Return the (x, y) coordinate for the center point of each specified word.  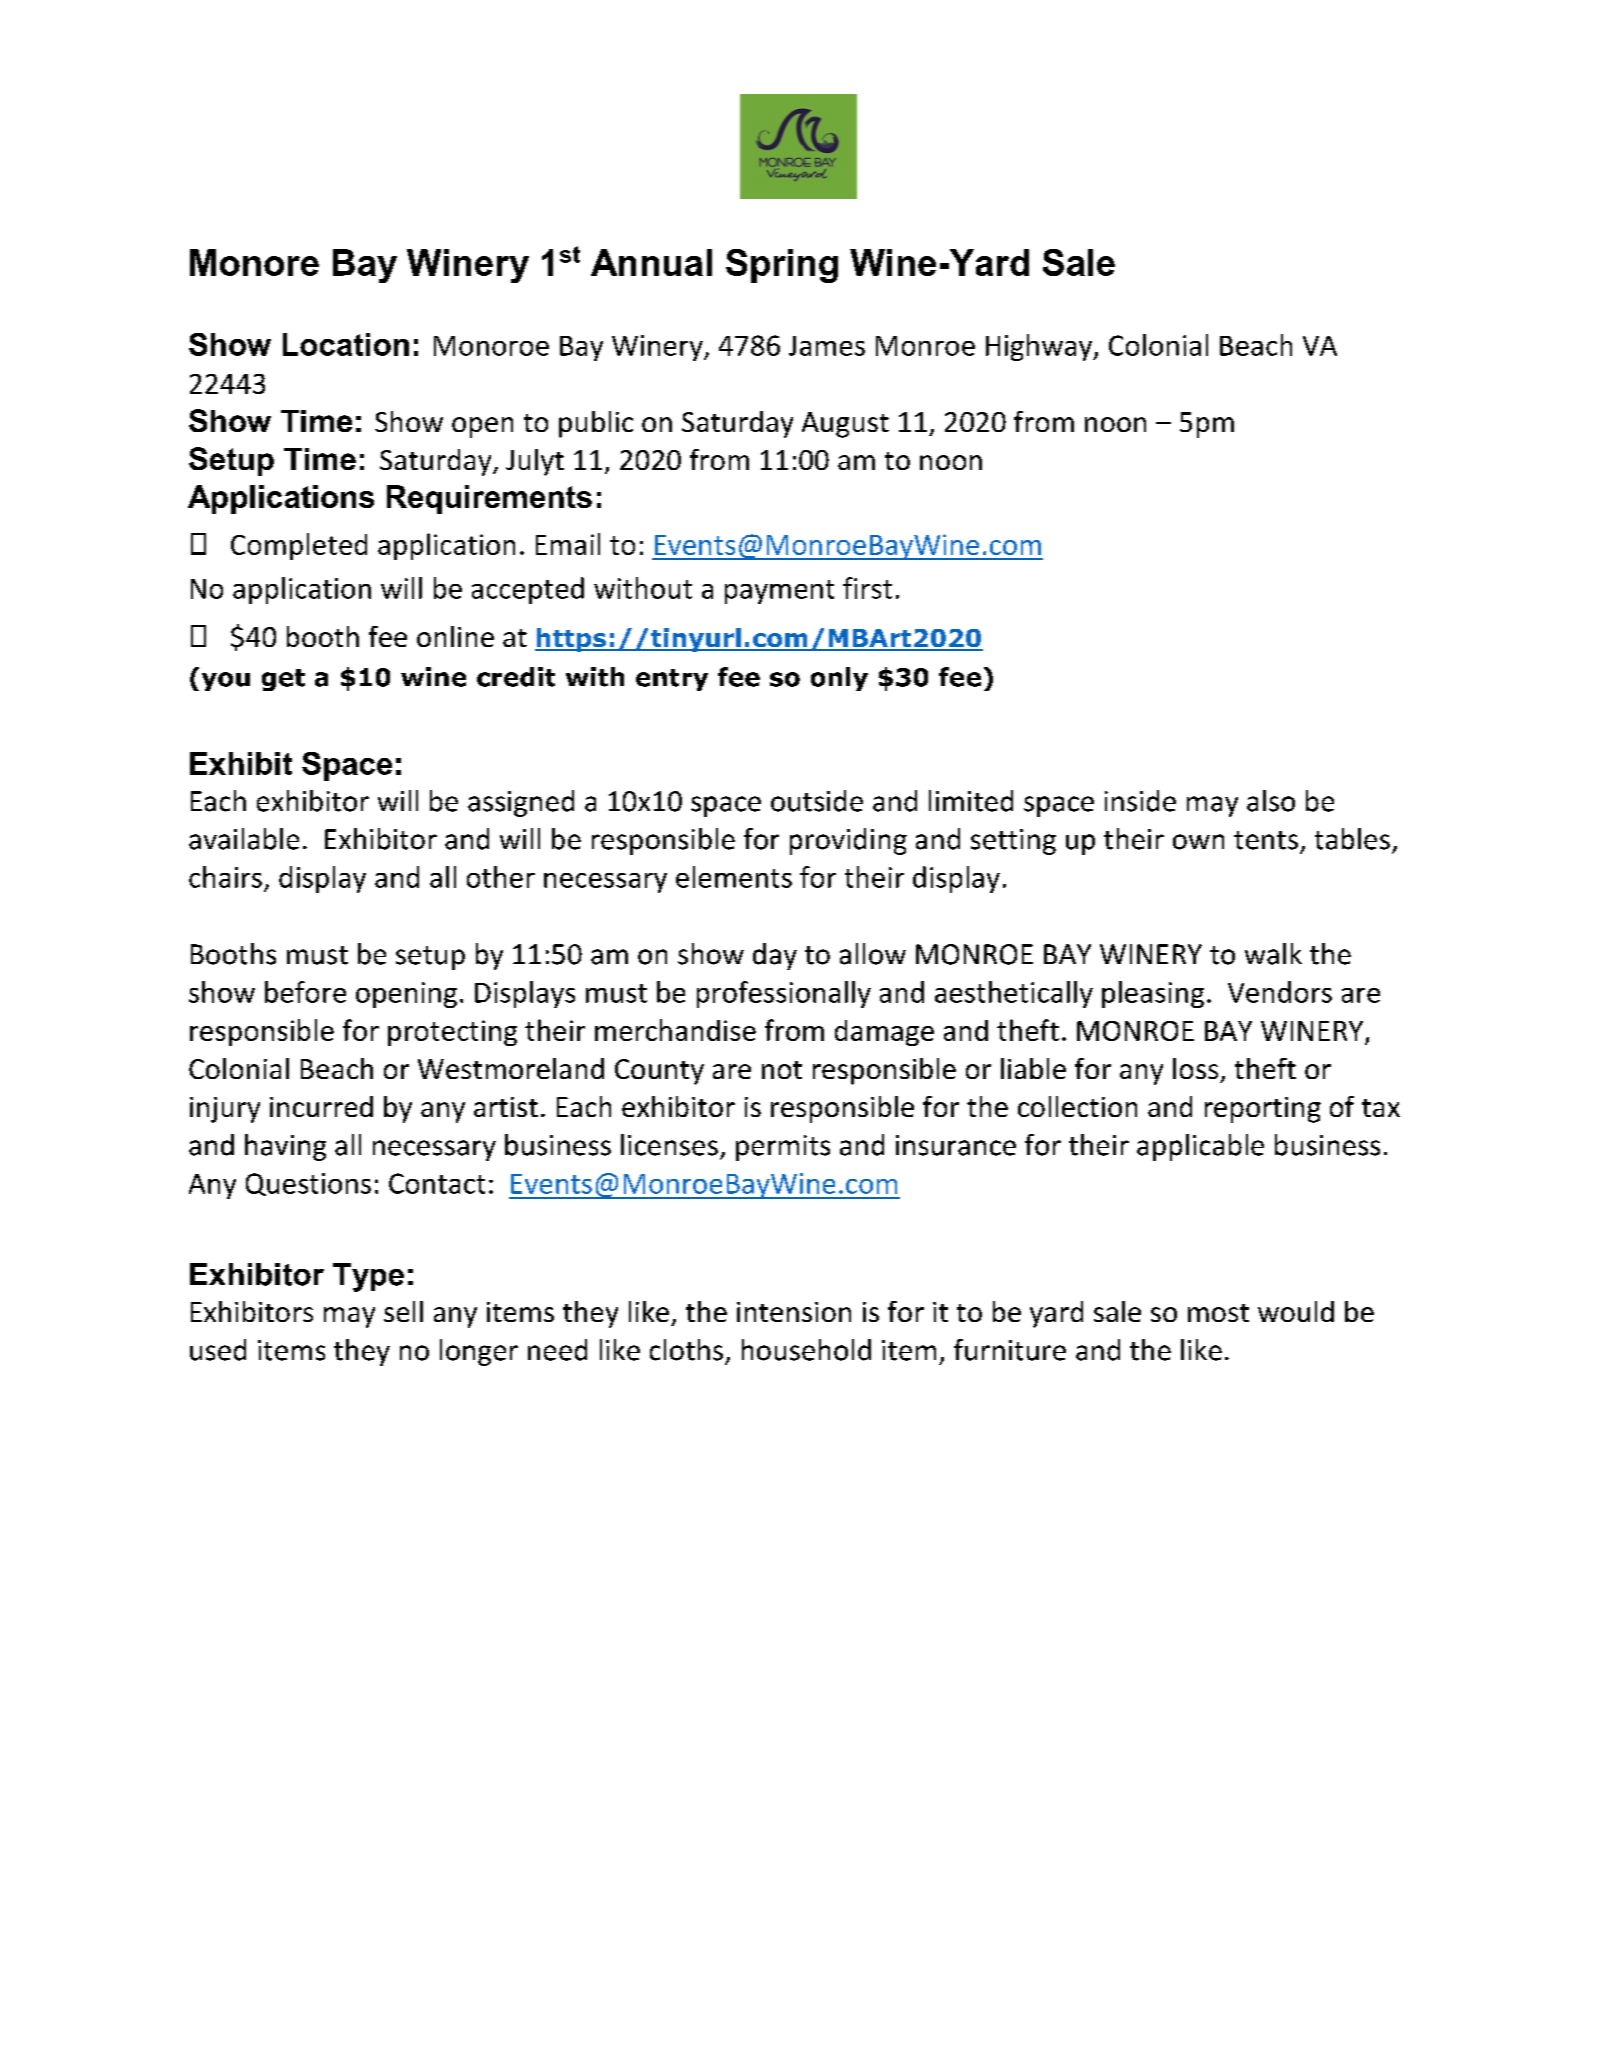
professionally (784, 994)
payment (779, 592)
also (1271, 801)
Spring (782, 266)
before (305, 992)
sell (403, 1311)
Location (346, 344)
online (455, 636)
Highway (1040, 347)
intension (794, 1312)
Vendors (1280, 992)
